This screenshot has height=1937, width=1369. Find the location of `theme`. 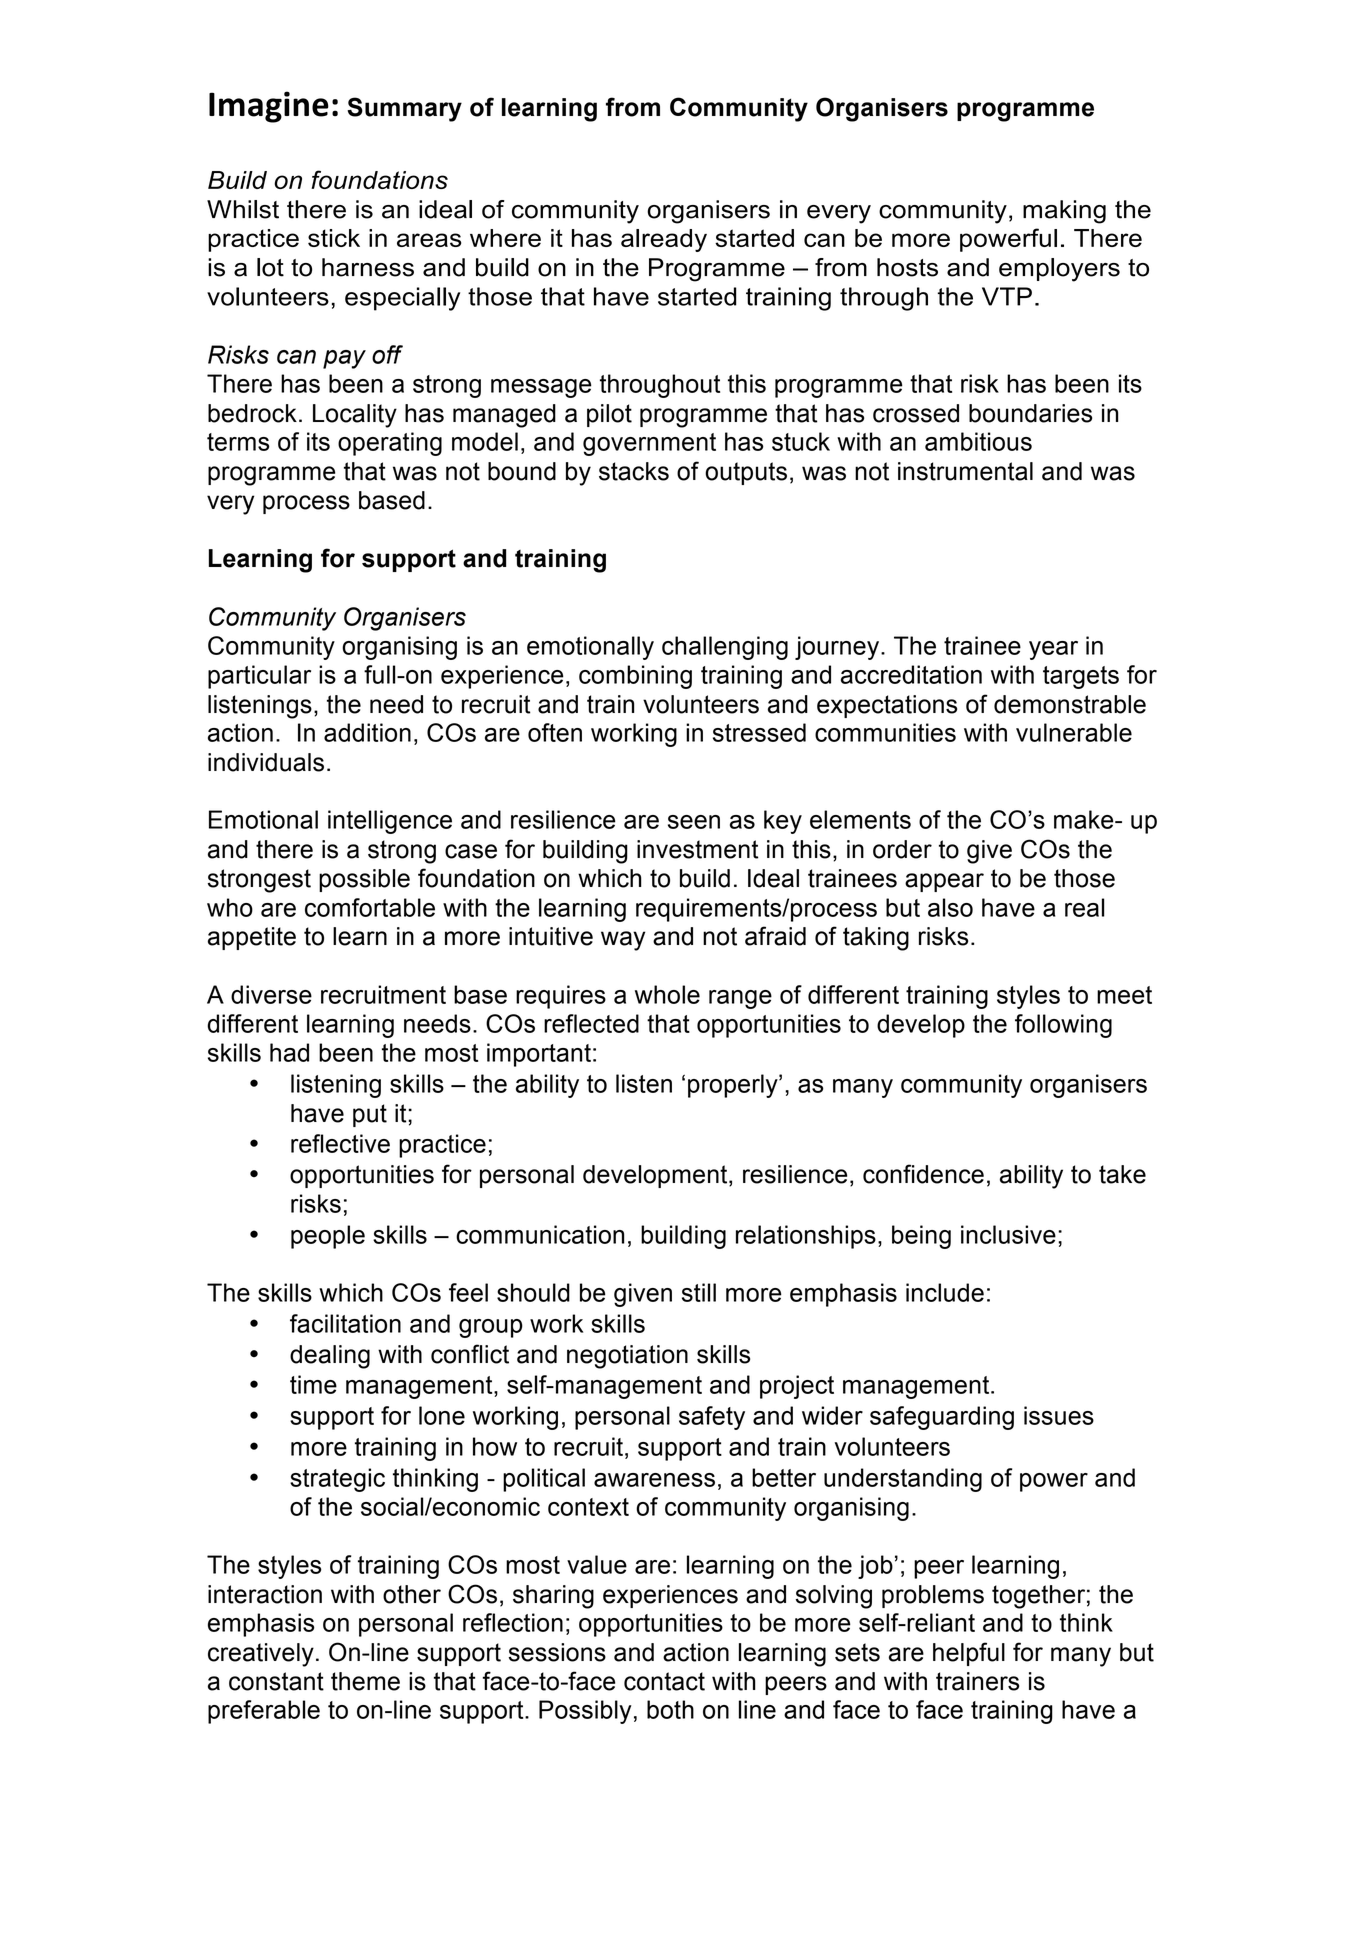

theme is located at coordinates (365, 1681).
